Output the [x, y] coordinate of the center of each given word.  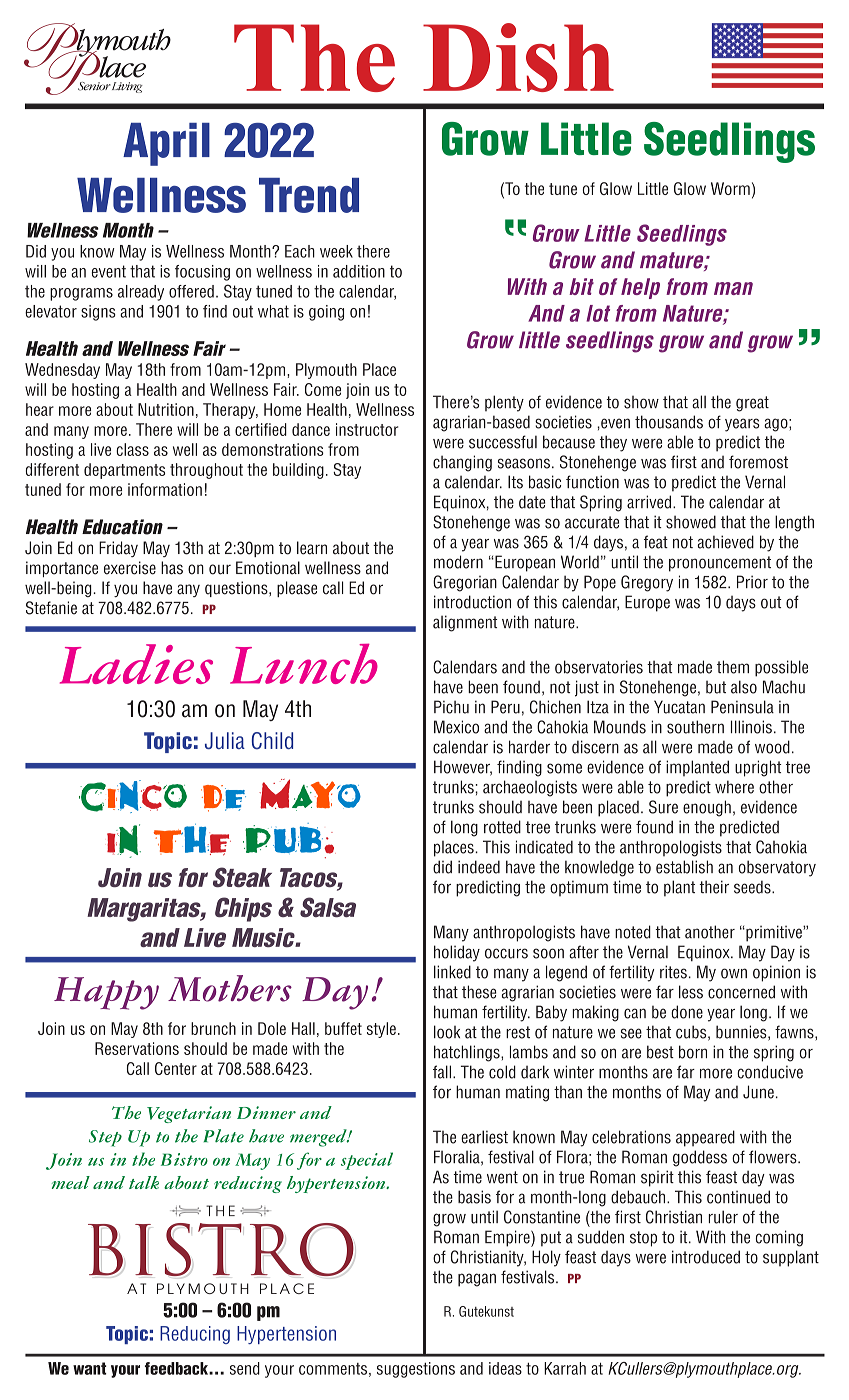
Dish [518, 57]
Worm [730, 188]
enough [707, 808]
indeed [479, 867]
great [752, 404]
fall [443, 1072]
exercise [130, 568]
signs [98, 313]
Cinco [133, 796]
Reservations [137, 1048]
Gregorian [465, 583]
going [326, 313]
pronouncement [720, 564]
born [693, 1052]
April [166, 144]
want [90, 1368]
